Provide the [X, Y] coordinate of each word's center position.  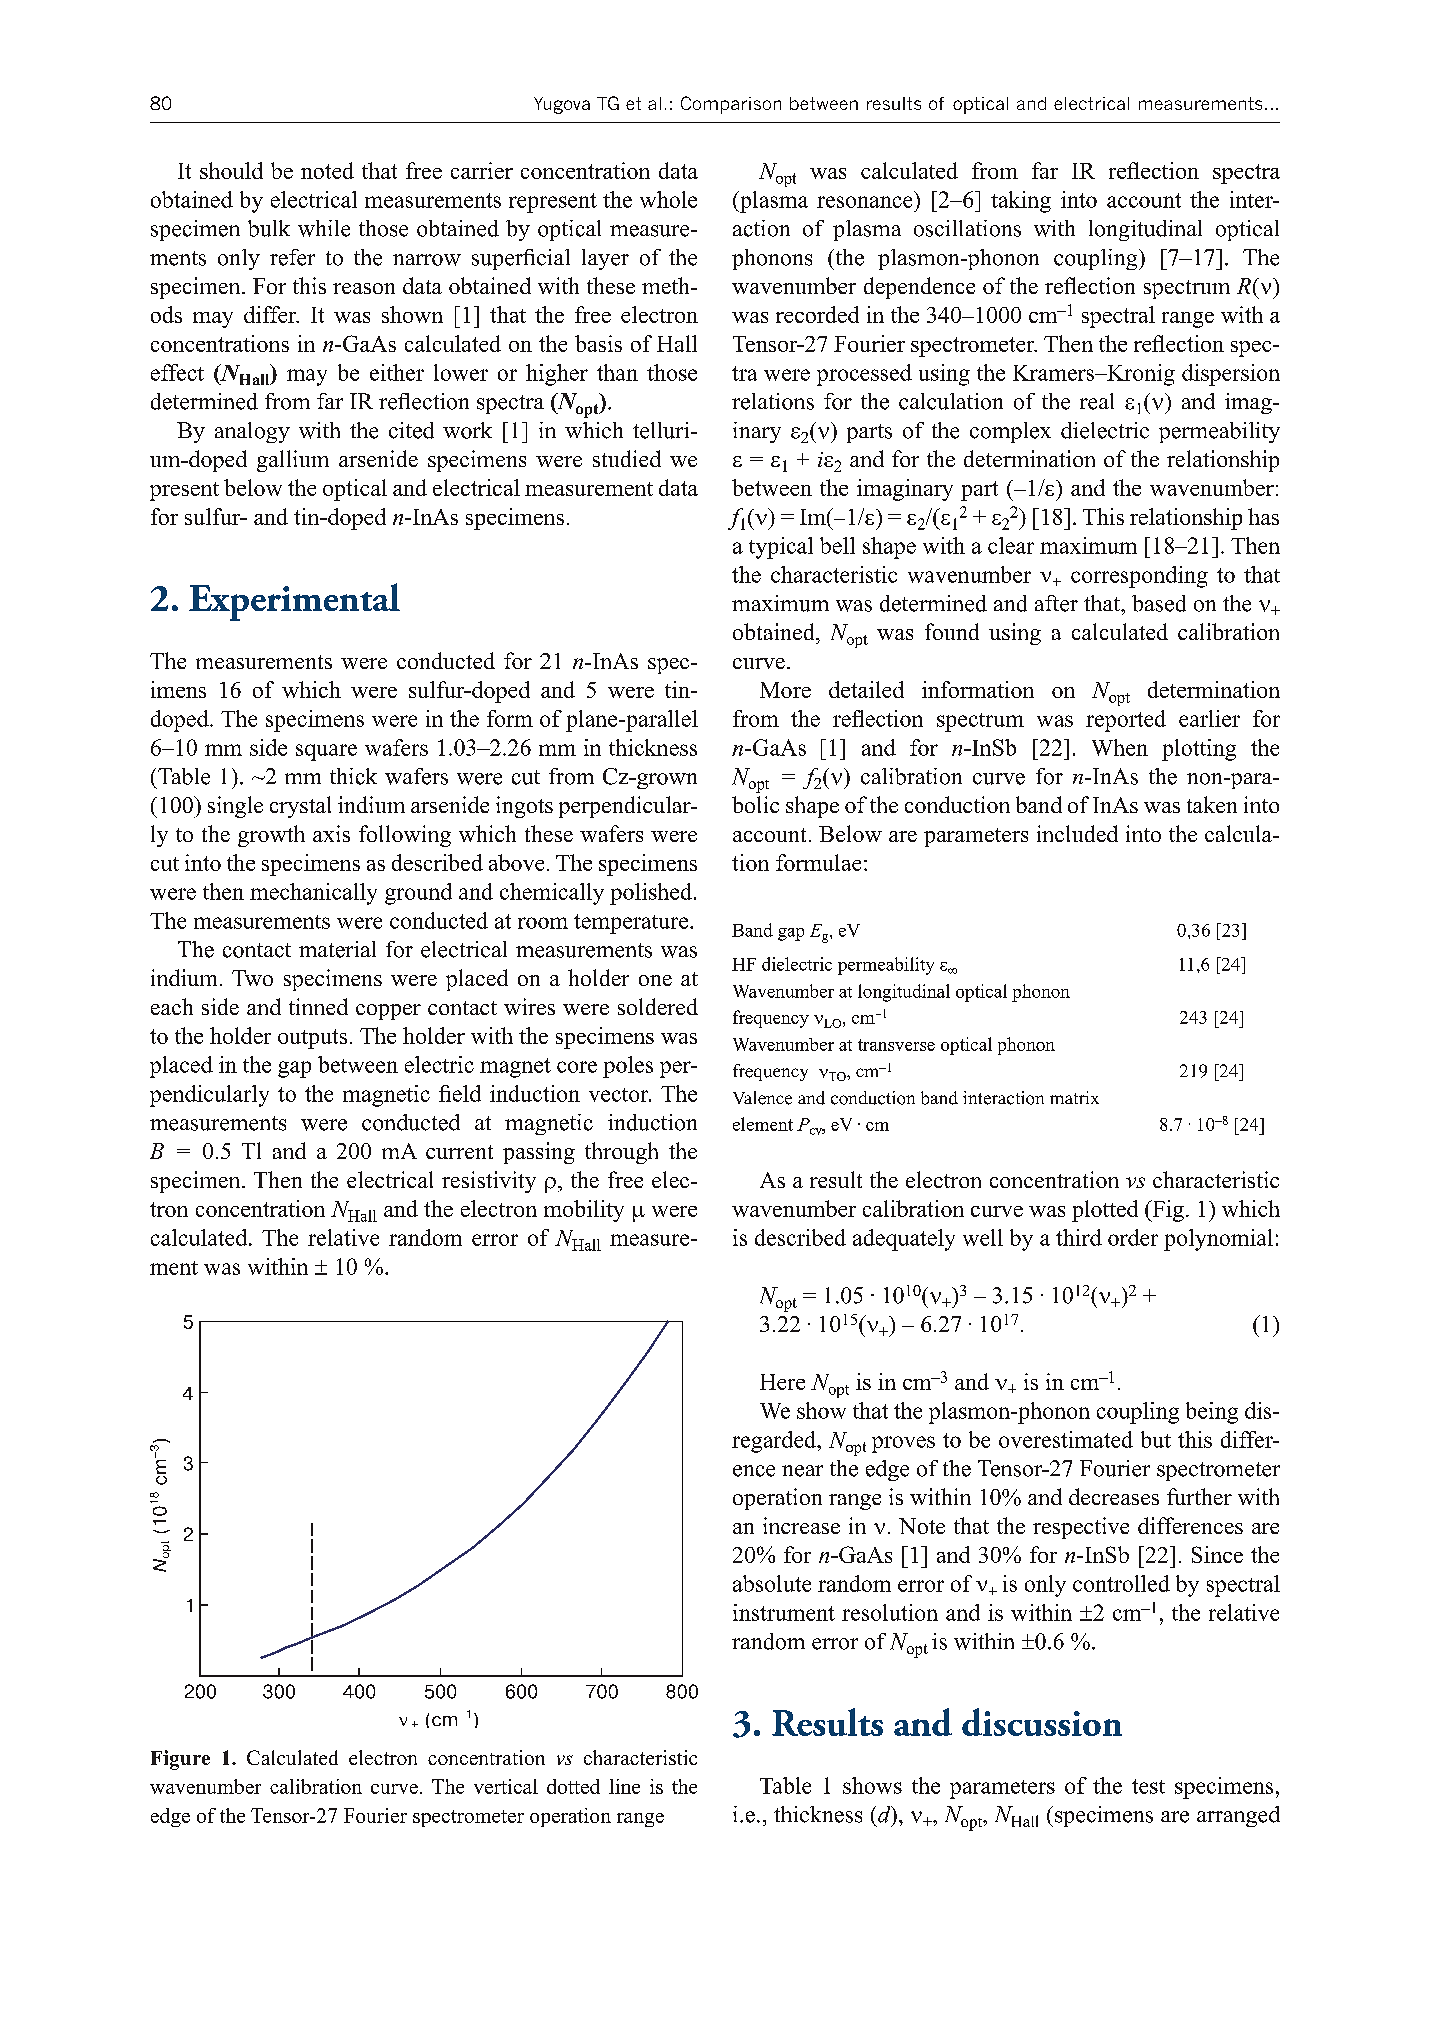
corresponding [1139, 577]
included [1077, 833]
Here [782, 1382]
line [624, 1786]
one [655, 980]
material [337, 949]
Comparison [731, 105]
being [1212, 1413]
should [231, 170]
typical [781, 548]
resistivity [489, 1182]
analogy [252, 432]
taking [1021, 202]
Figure [180, 1760]
